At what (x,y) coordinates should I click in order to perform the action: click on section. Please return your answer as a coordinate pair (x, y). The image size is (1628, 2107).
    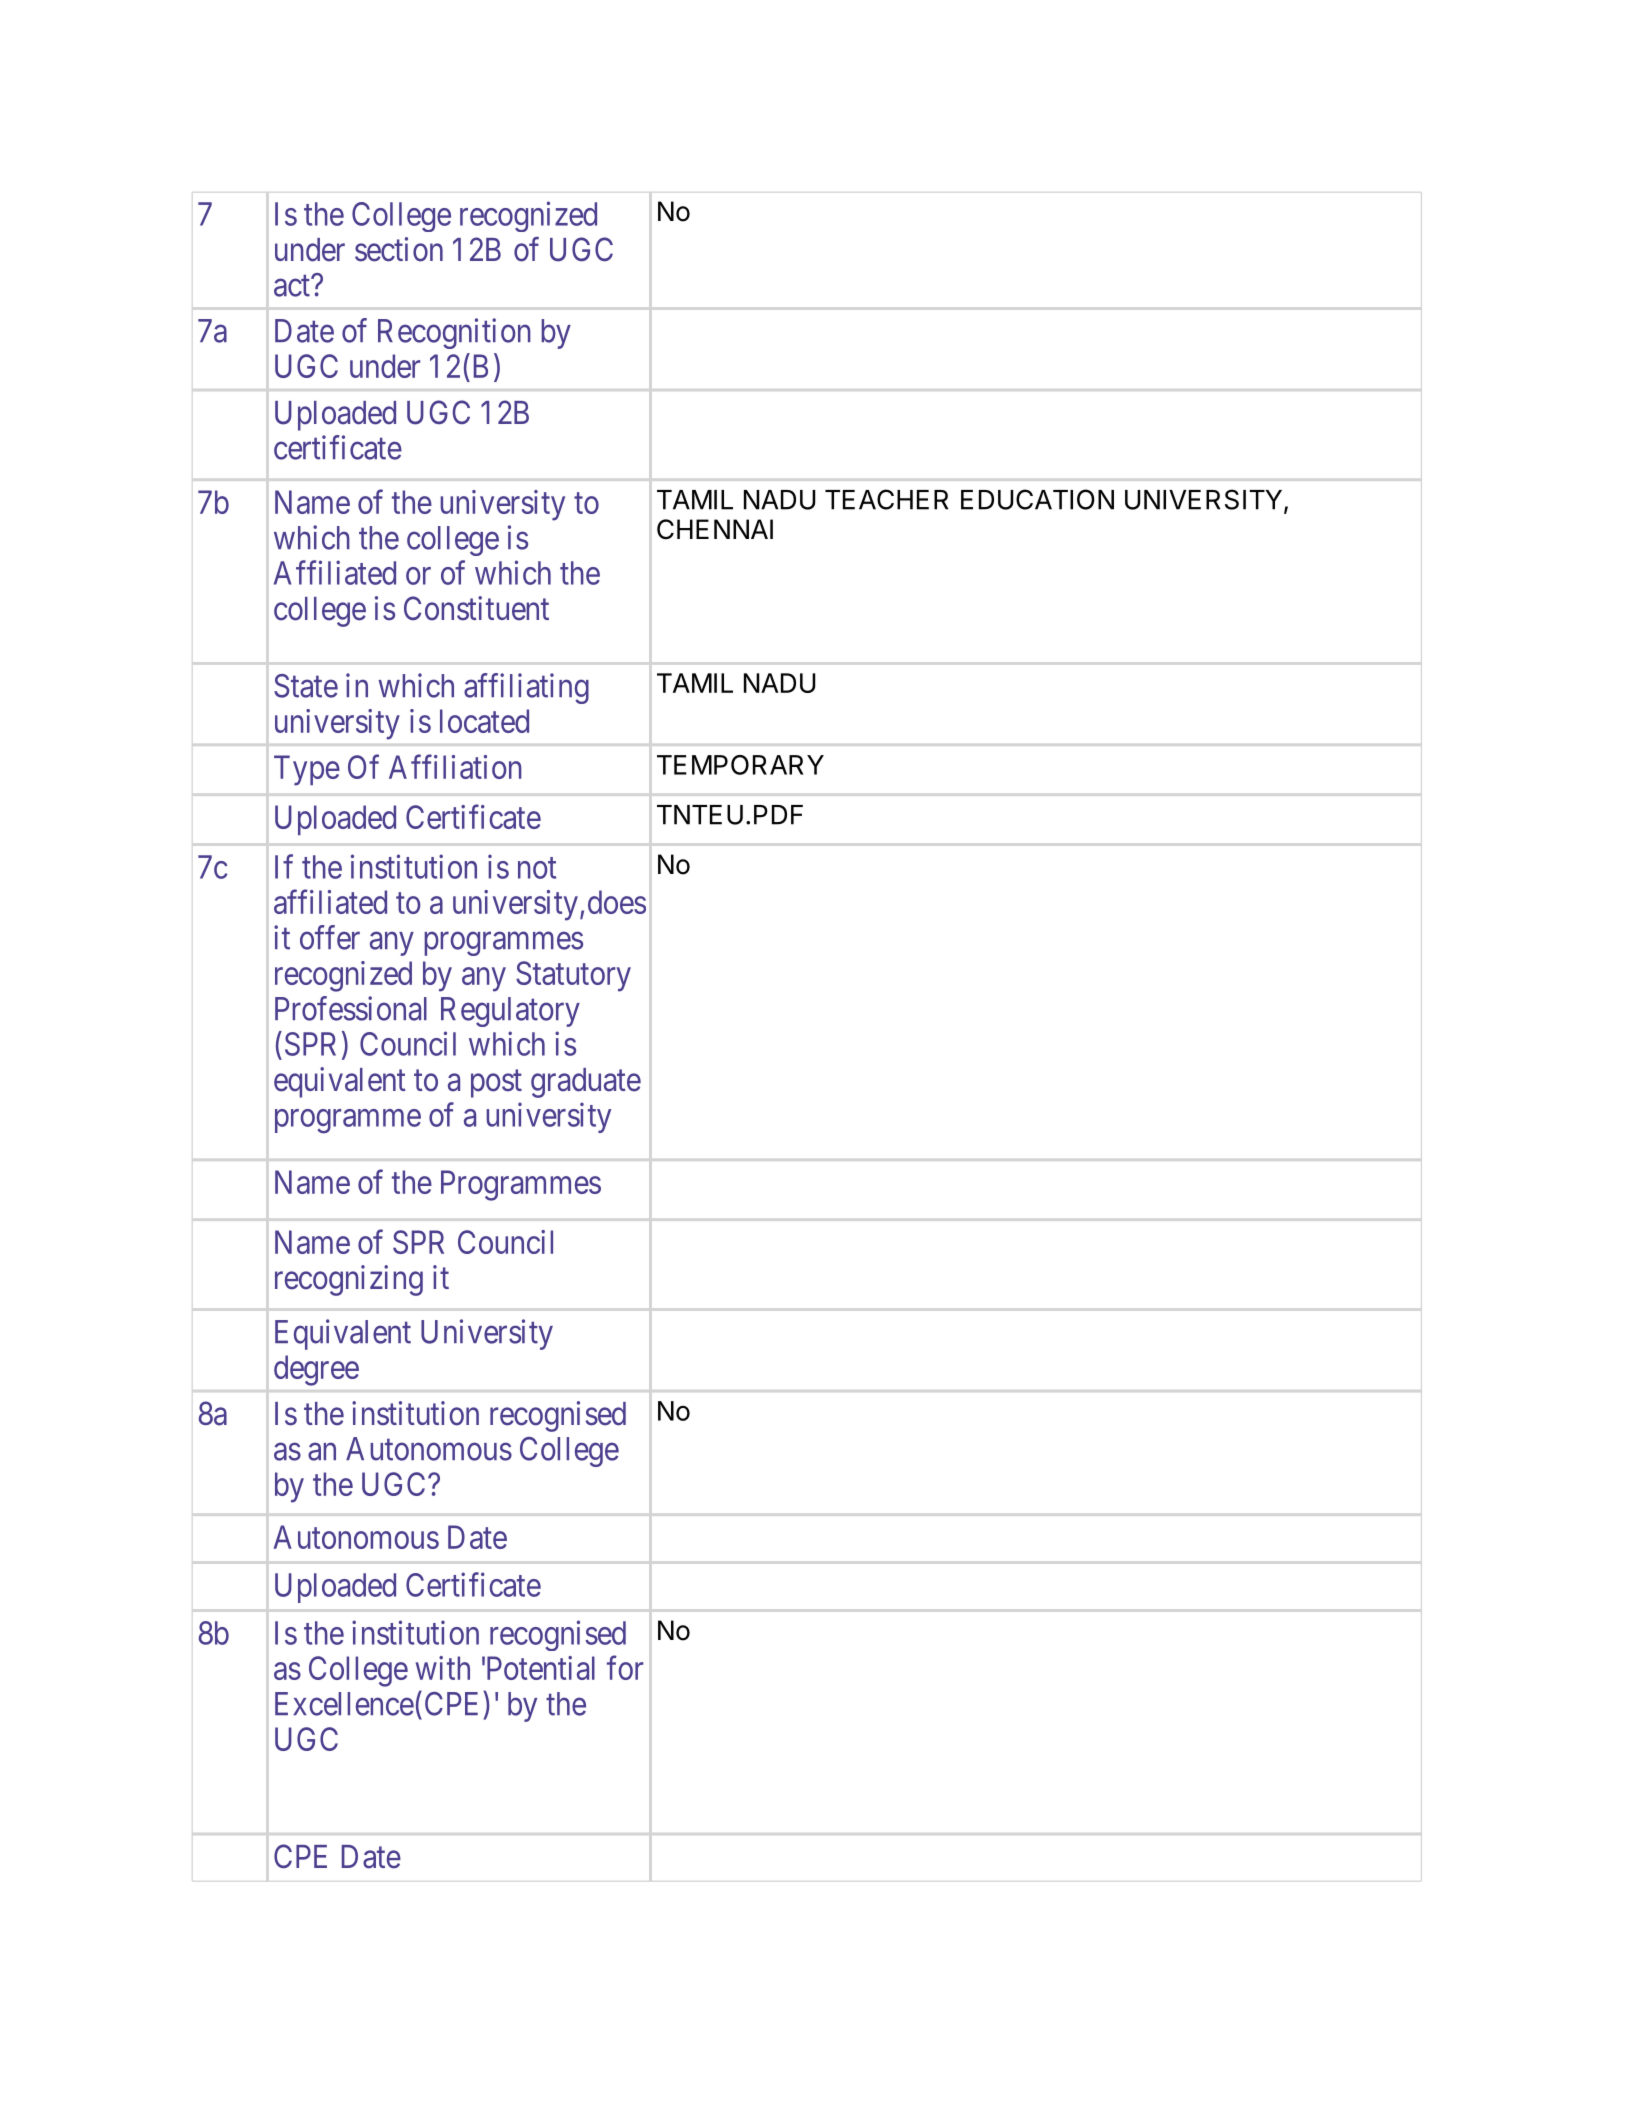
    Looking at the image, I should click on (399, 249).
